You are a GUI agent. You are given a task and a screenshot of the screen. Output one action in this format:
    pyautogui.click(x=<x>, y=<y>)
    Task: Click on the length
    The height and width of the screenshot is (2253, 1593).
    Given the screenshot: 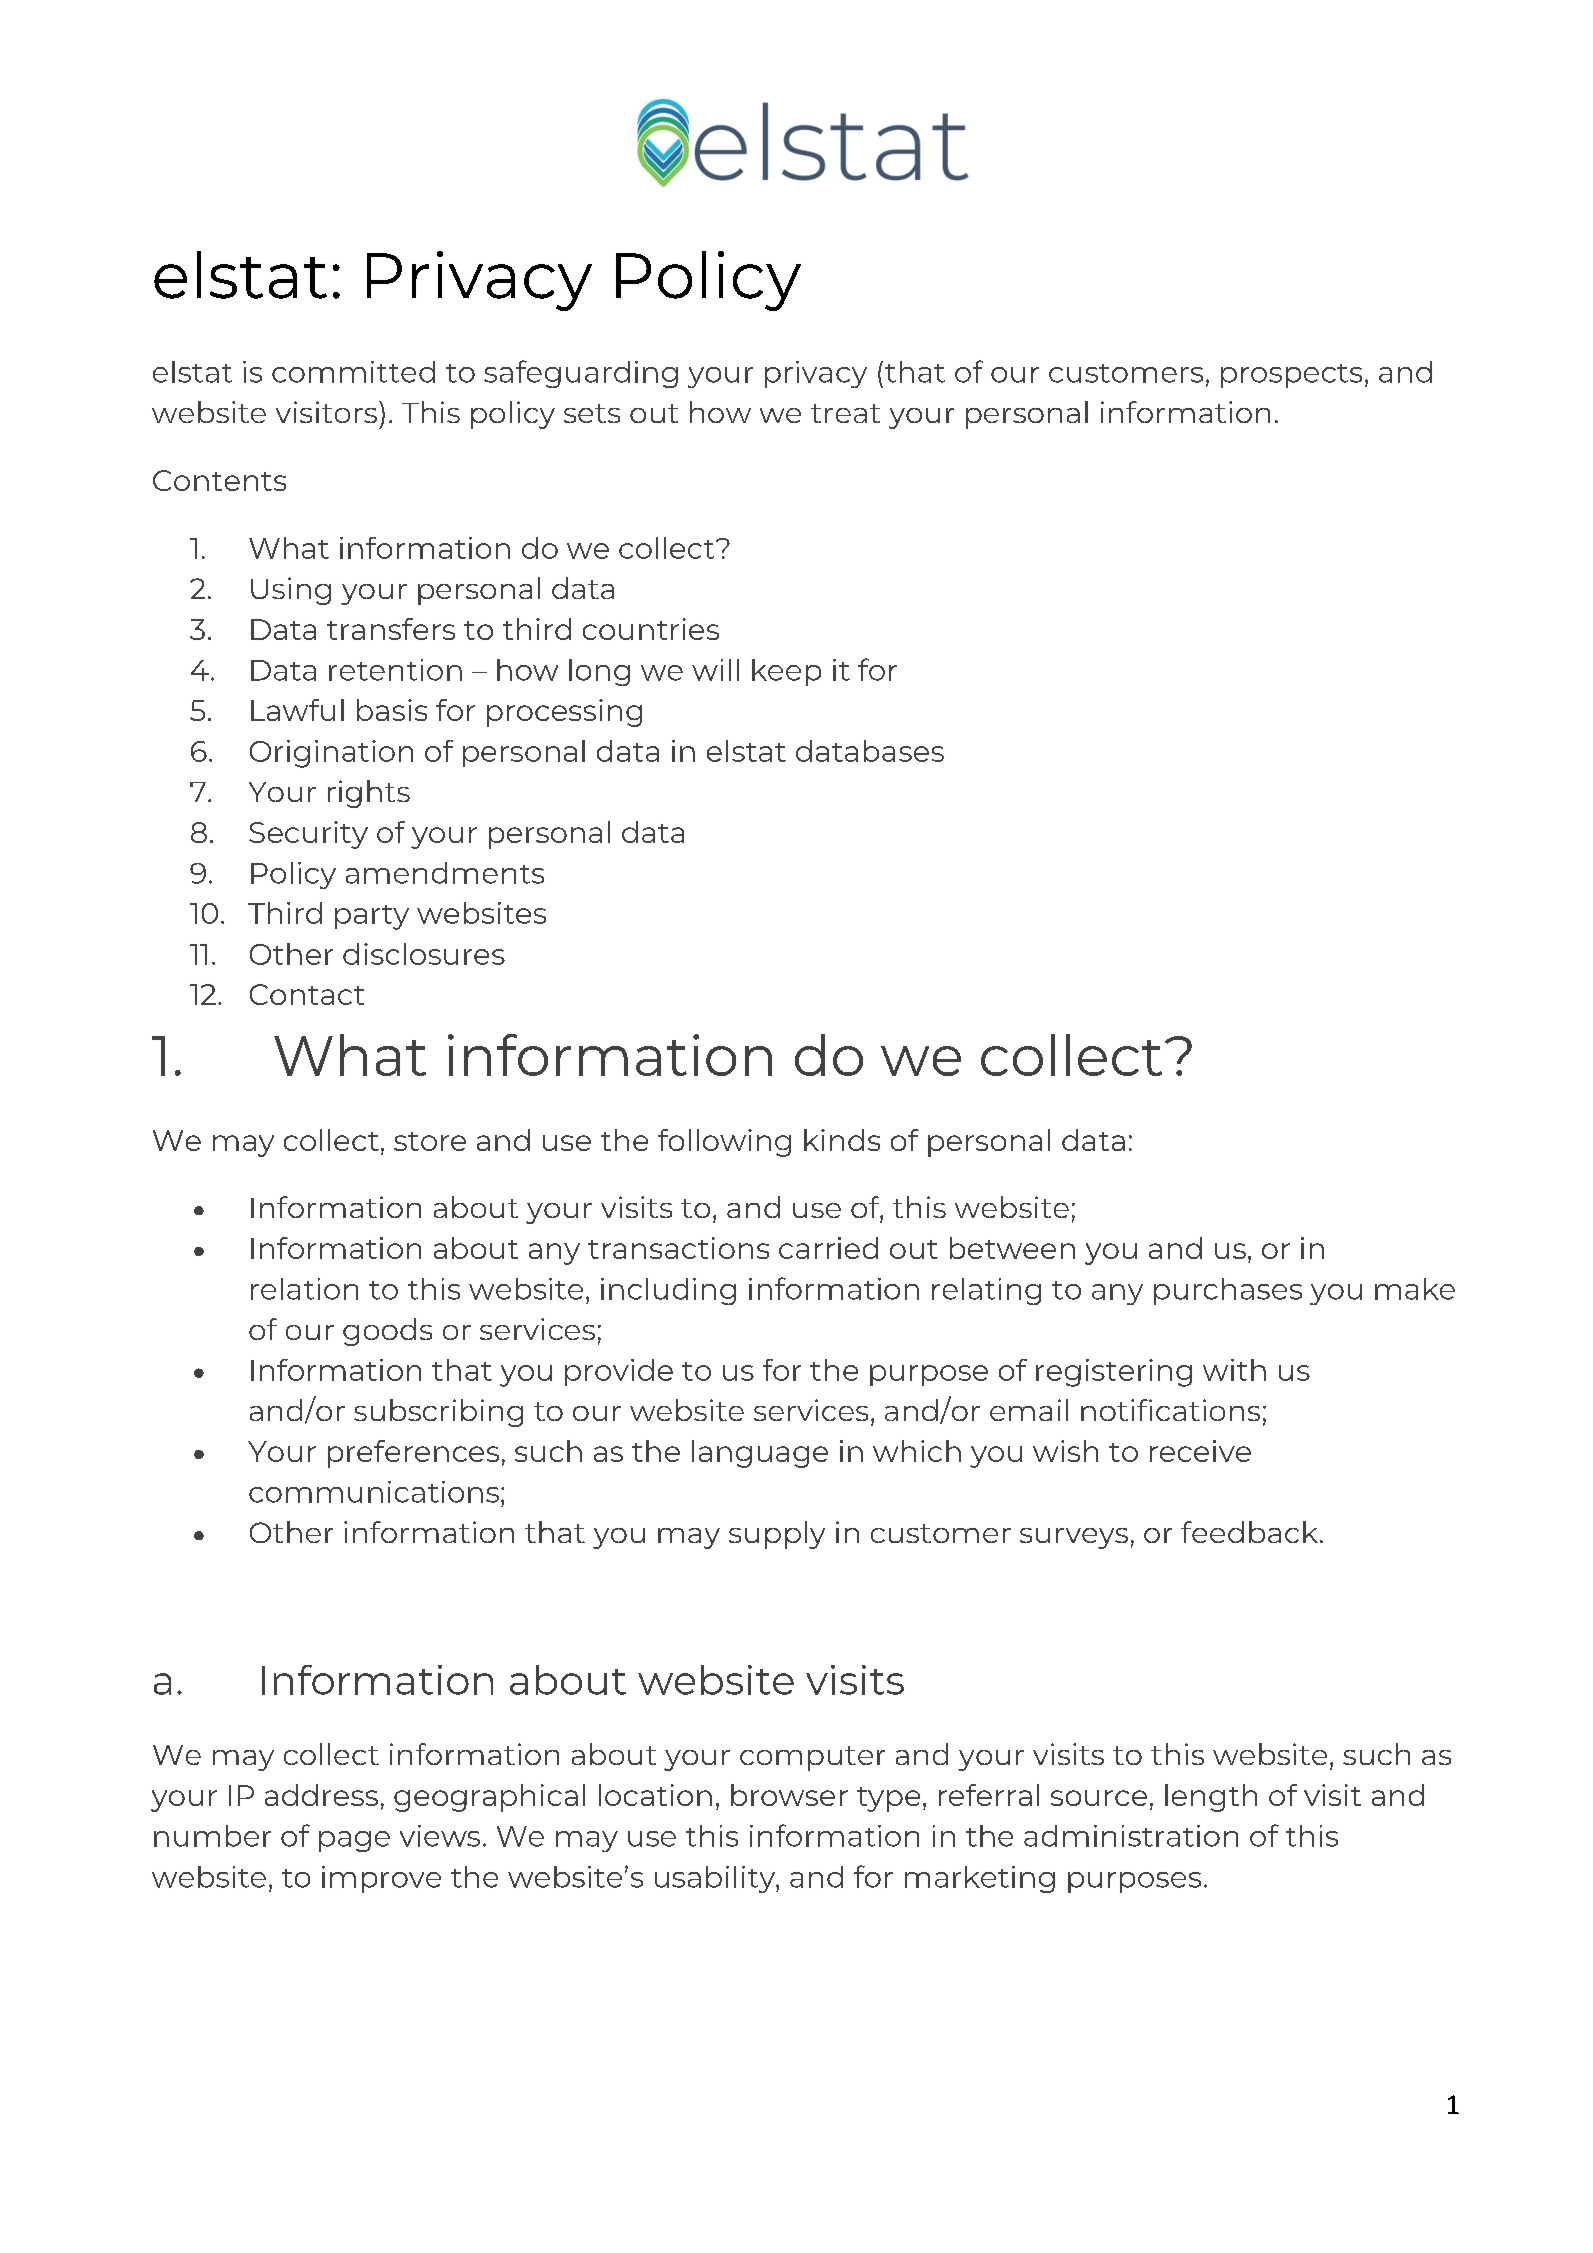 What is the action you would take?
    pyautogui.click(x=1211, y=1798)
